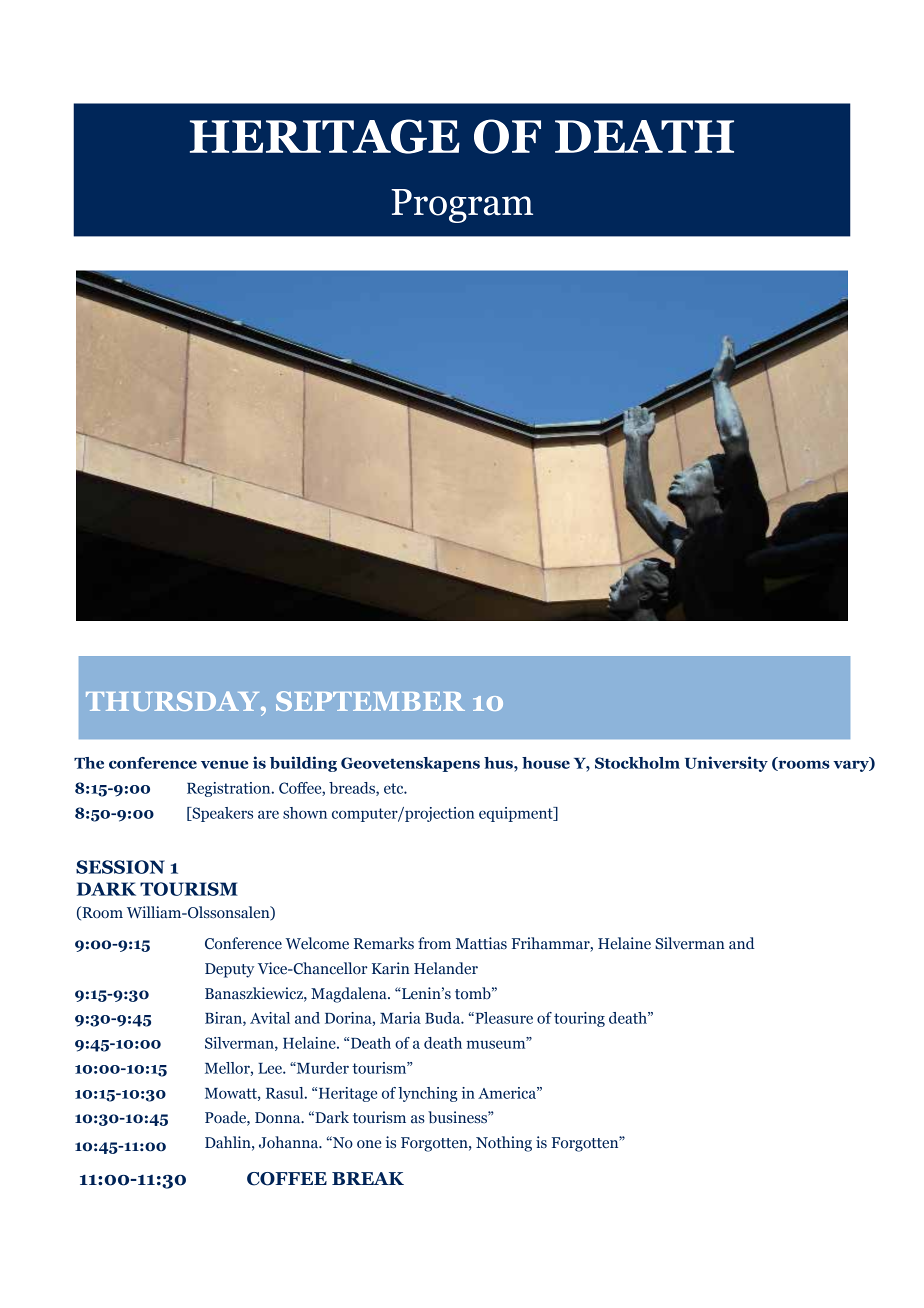 This page has height=1308, width=924. I want to click on Nothing, so click(504, 1144).
